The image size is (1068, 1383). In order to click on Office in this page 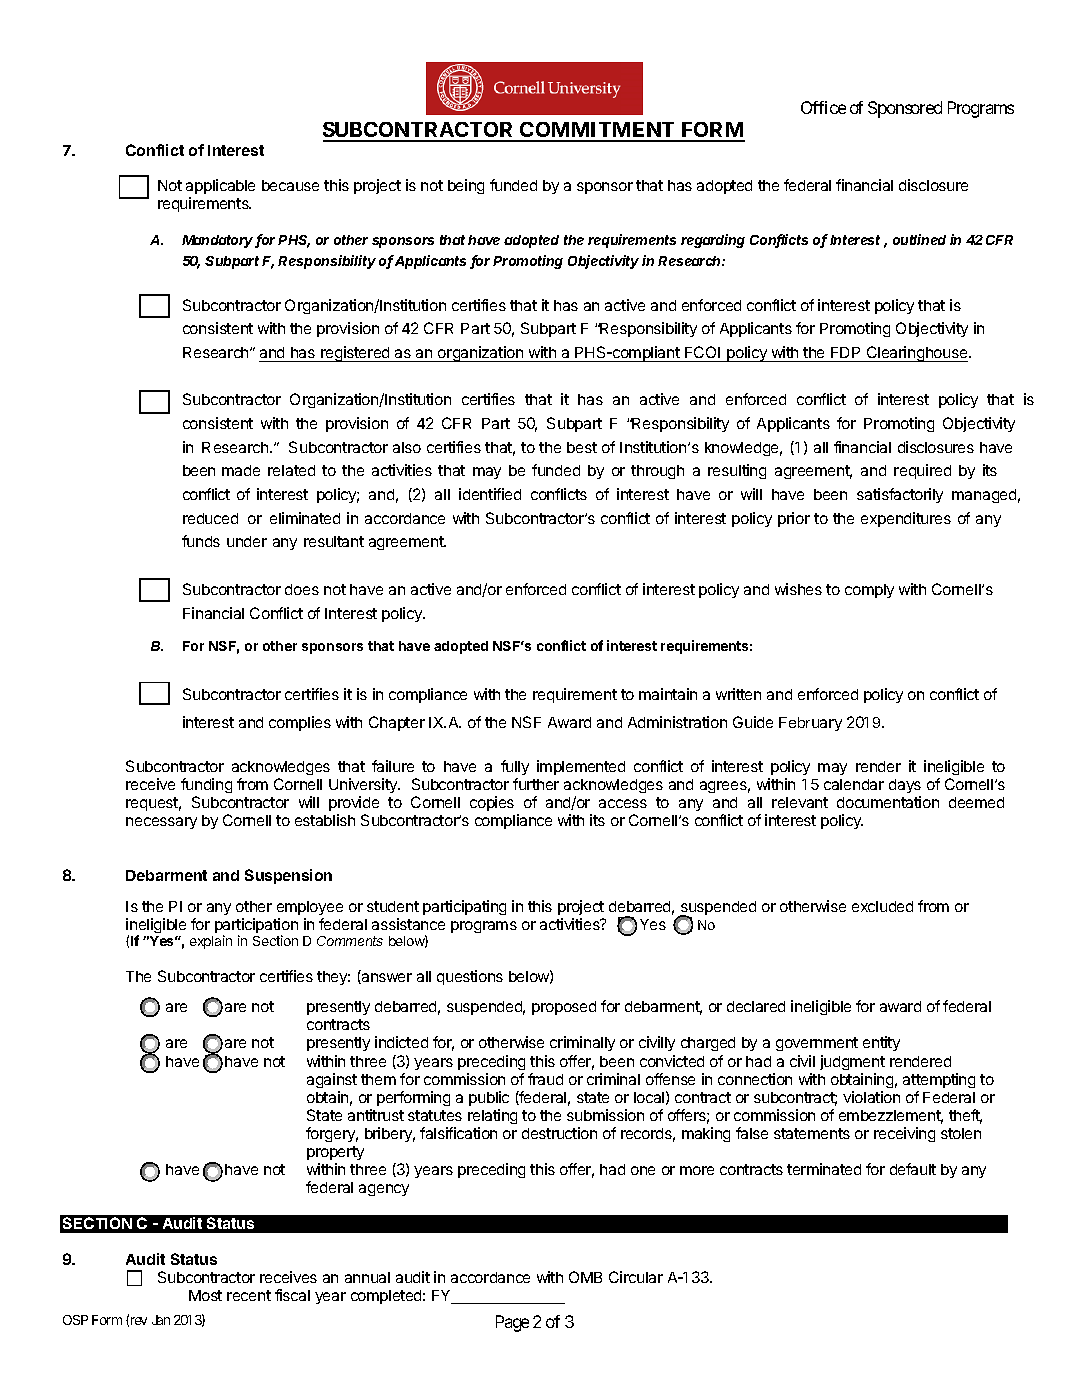, I will do `click(823, 107)`.
